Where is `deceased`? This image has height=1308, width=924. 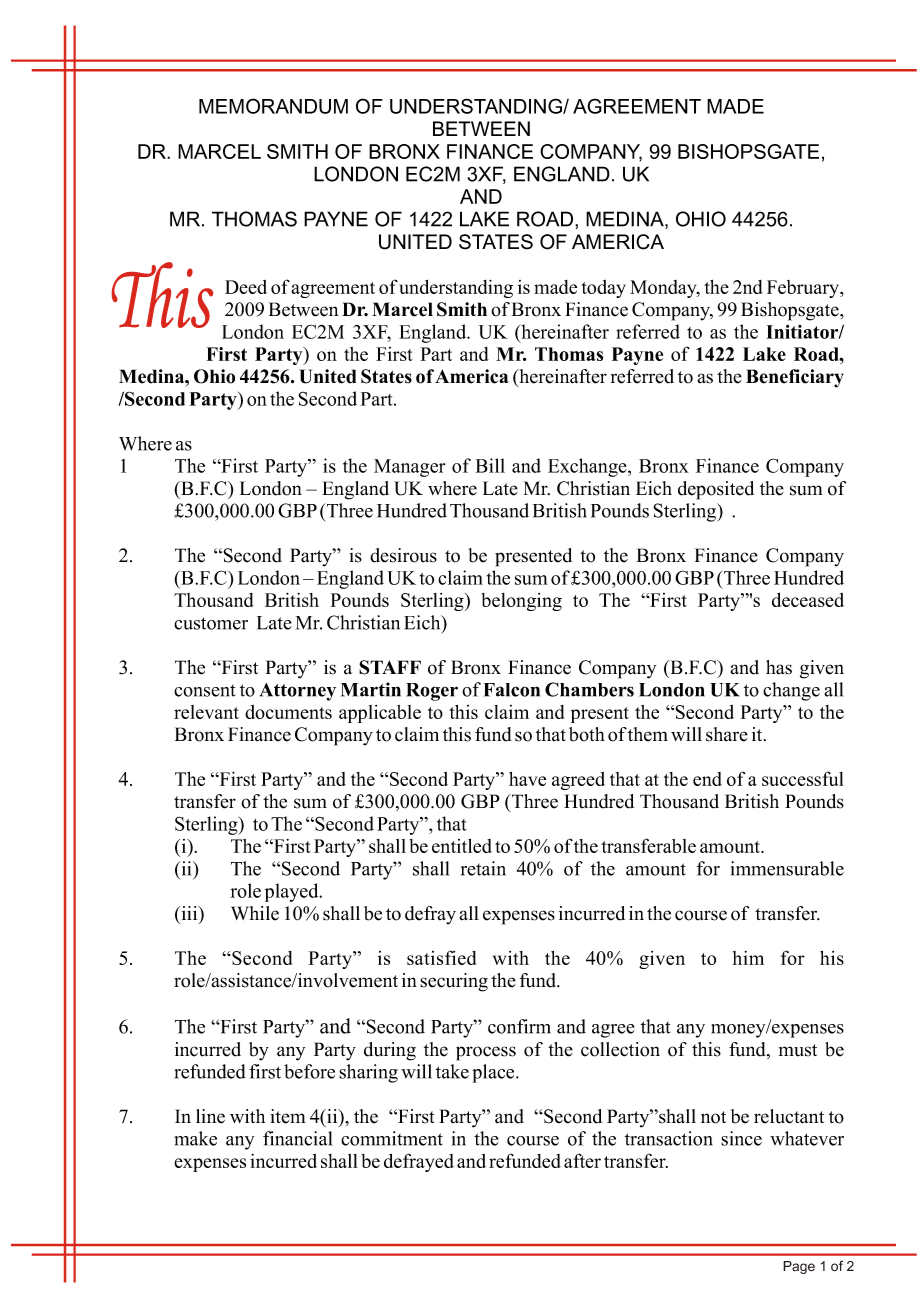
deceased is located at coordinates (808, 599).
